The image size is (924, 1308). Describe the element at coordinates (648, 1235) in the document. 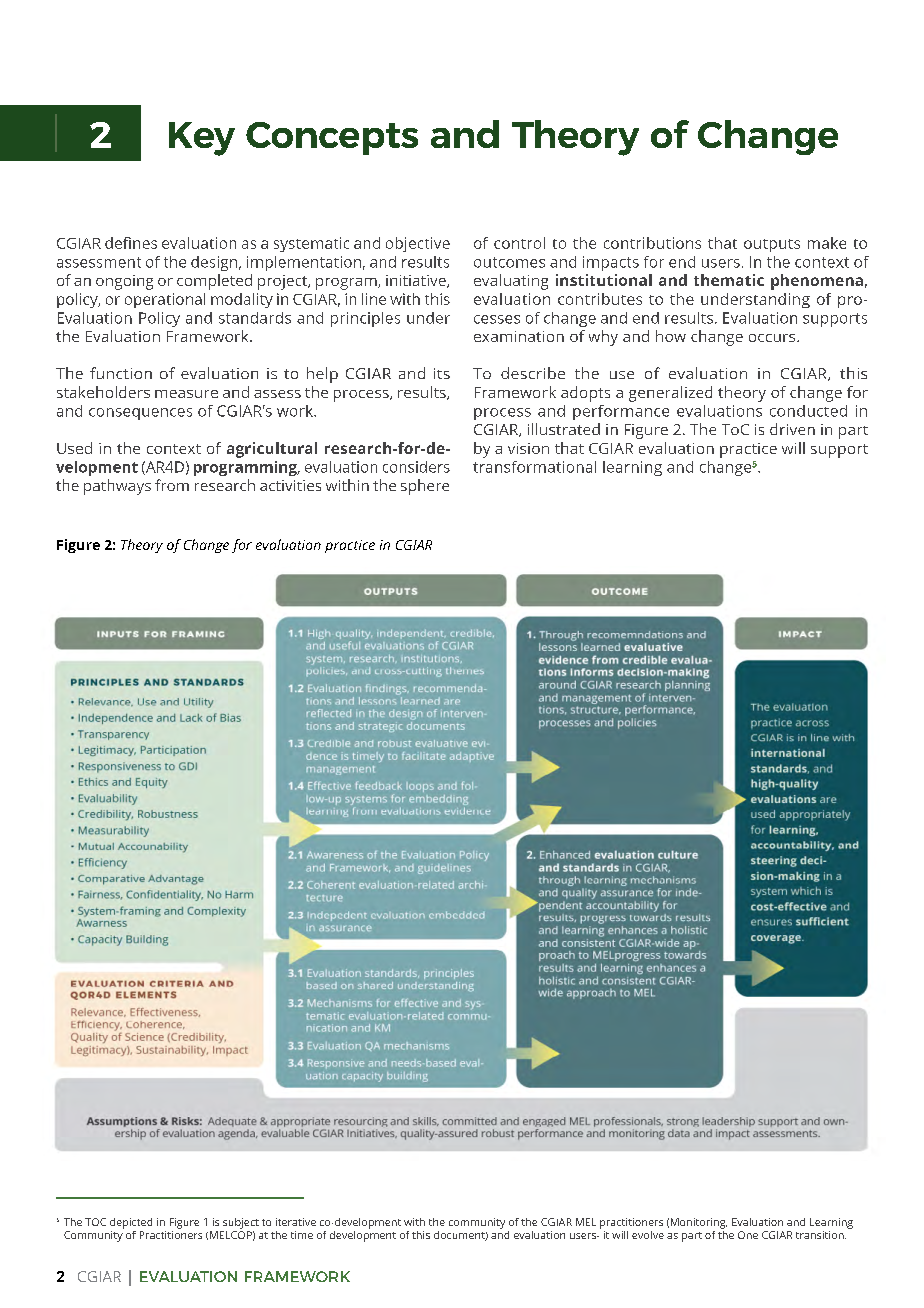

I see `evolve` at that location.
